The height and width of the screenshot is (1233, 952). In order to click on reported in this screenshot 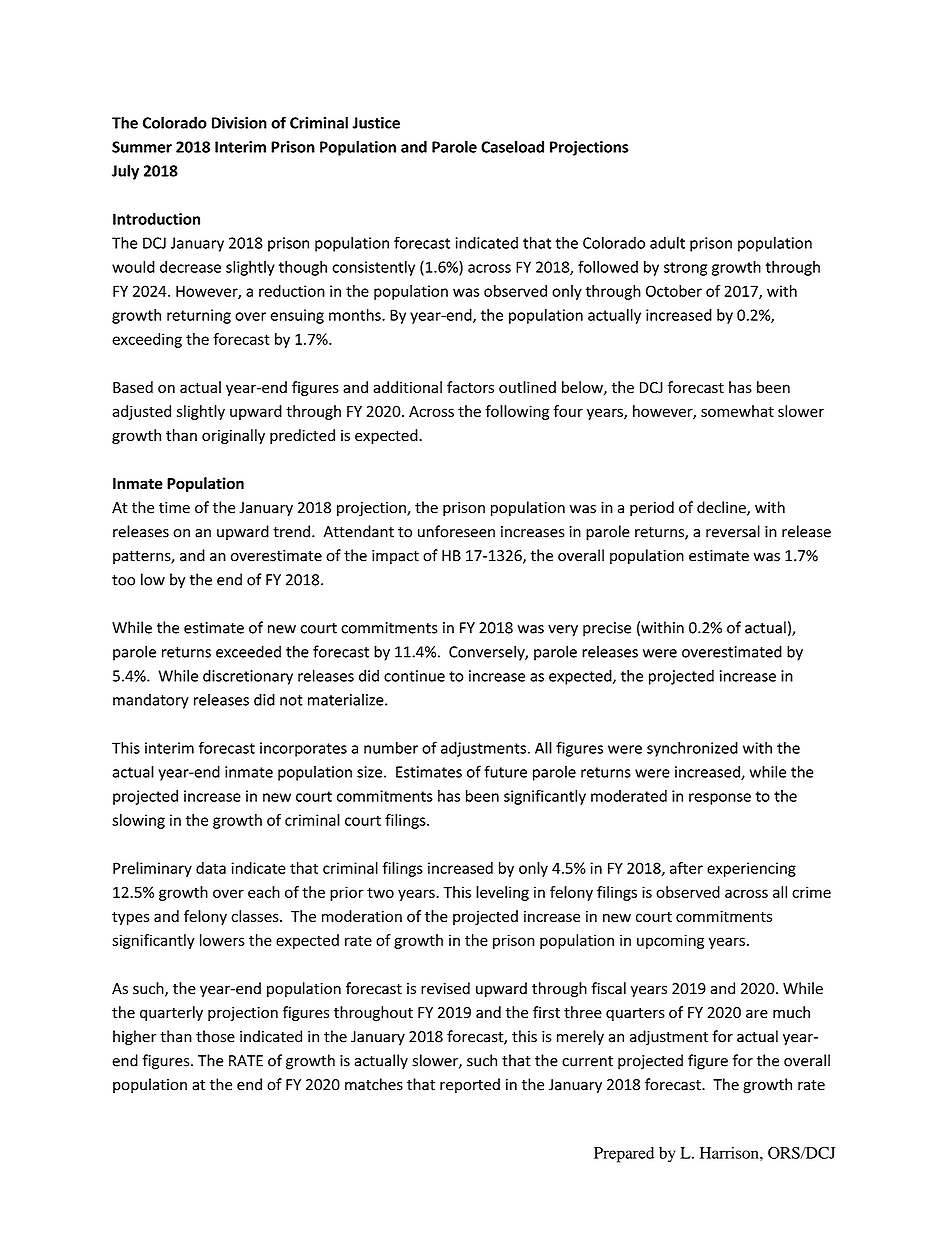, I will do `click(470, 1085)`.
